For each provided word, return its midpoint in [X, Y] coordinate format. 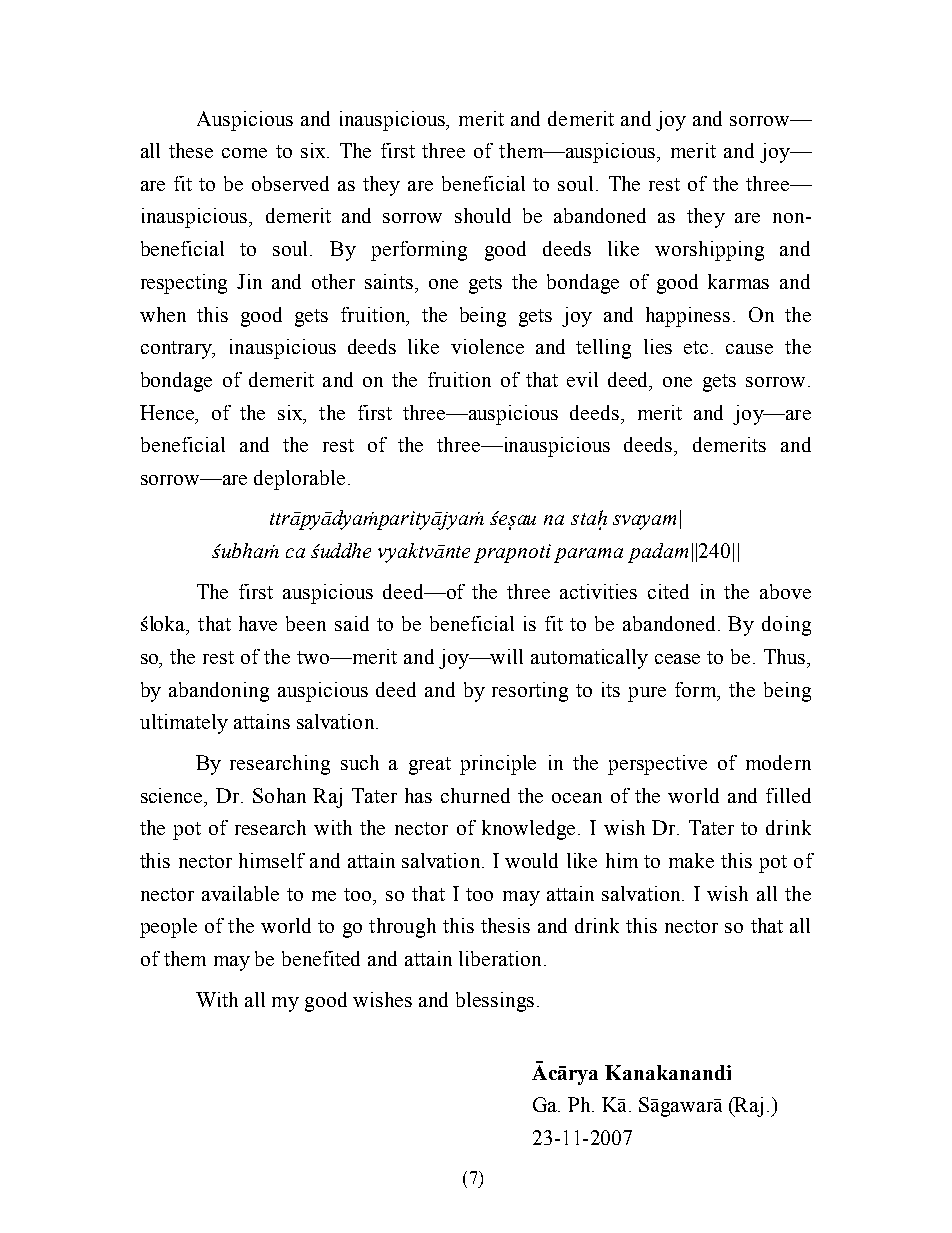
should [483, 215]
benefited [321, 958]
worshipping [709, 251]
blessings [495, 1002]
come [244, 153]
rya [583, 1077]
